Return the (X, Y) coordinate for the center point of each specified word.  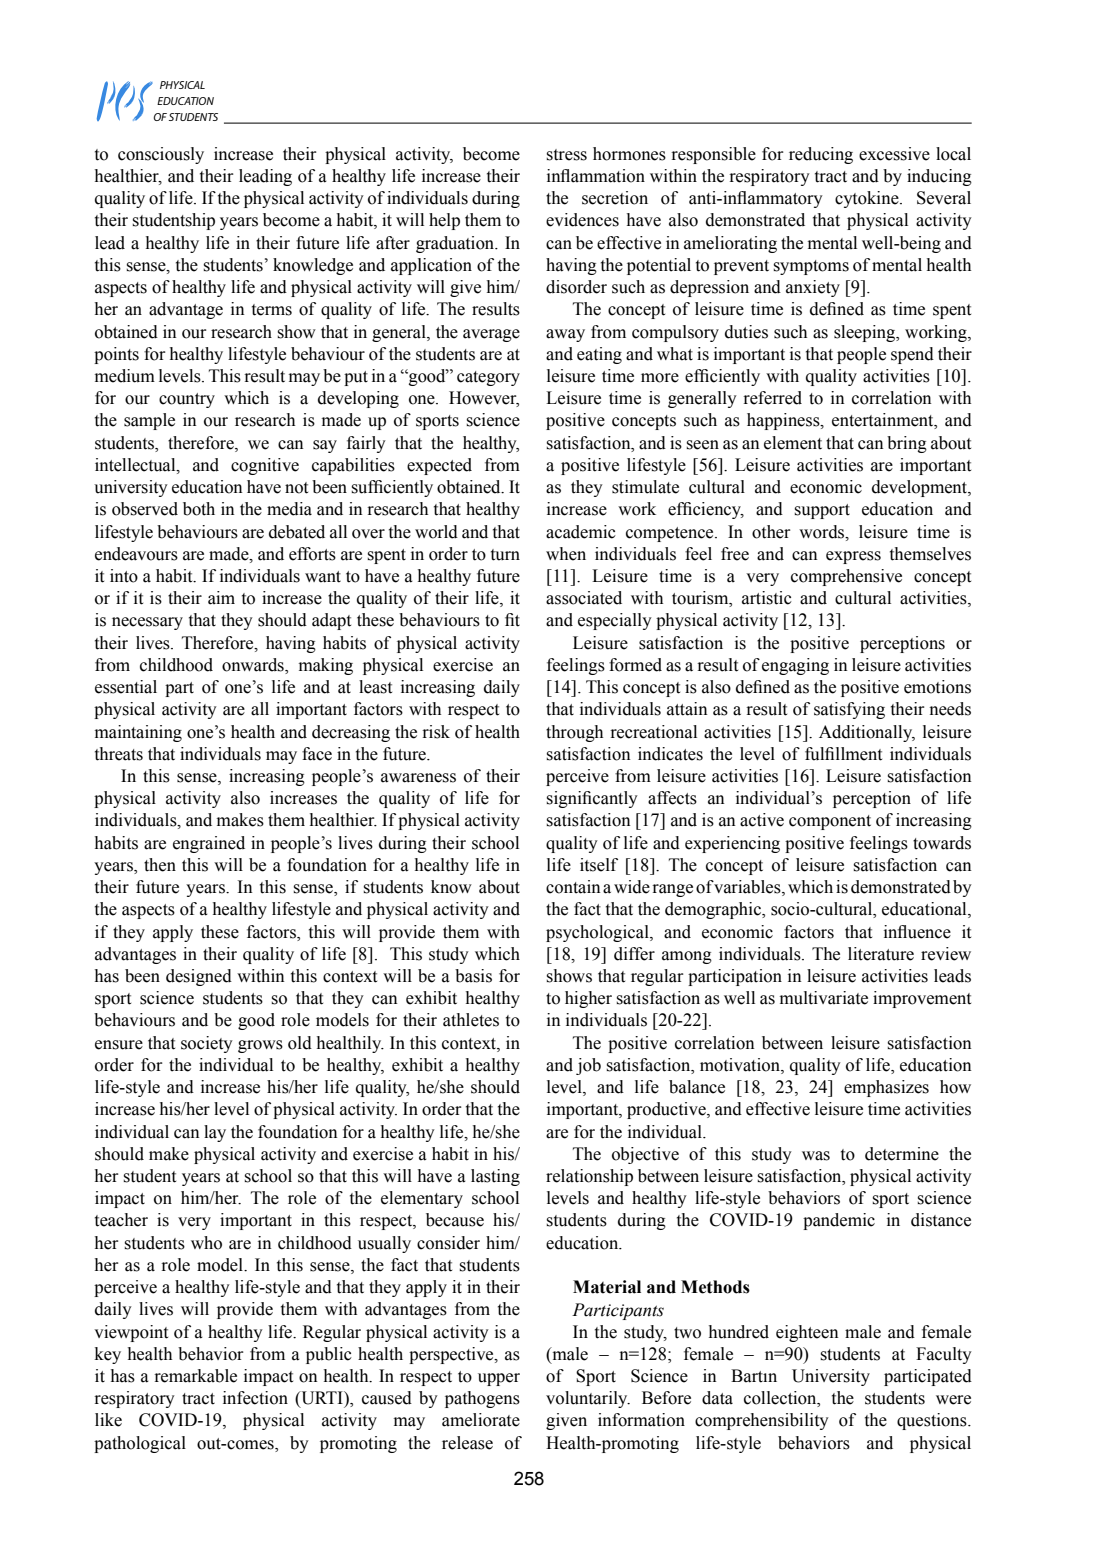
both (199, 509)
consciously (161, 155)
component (830, 822)
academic (581, 532)
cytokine (868, 199)
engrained (209, 844)
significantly (592, 799)
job (588, 1066)
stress (567, 155)
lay (215, 1133)
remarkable (195, 1376)
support (822, 511)
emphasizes (886, 1088)
